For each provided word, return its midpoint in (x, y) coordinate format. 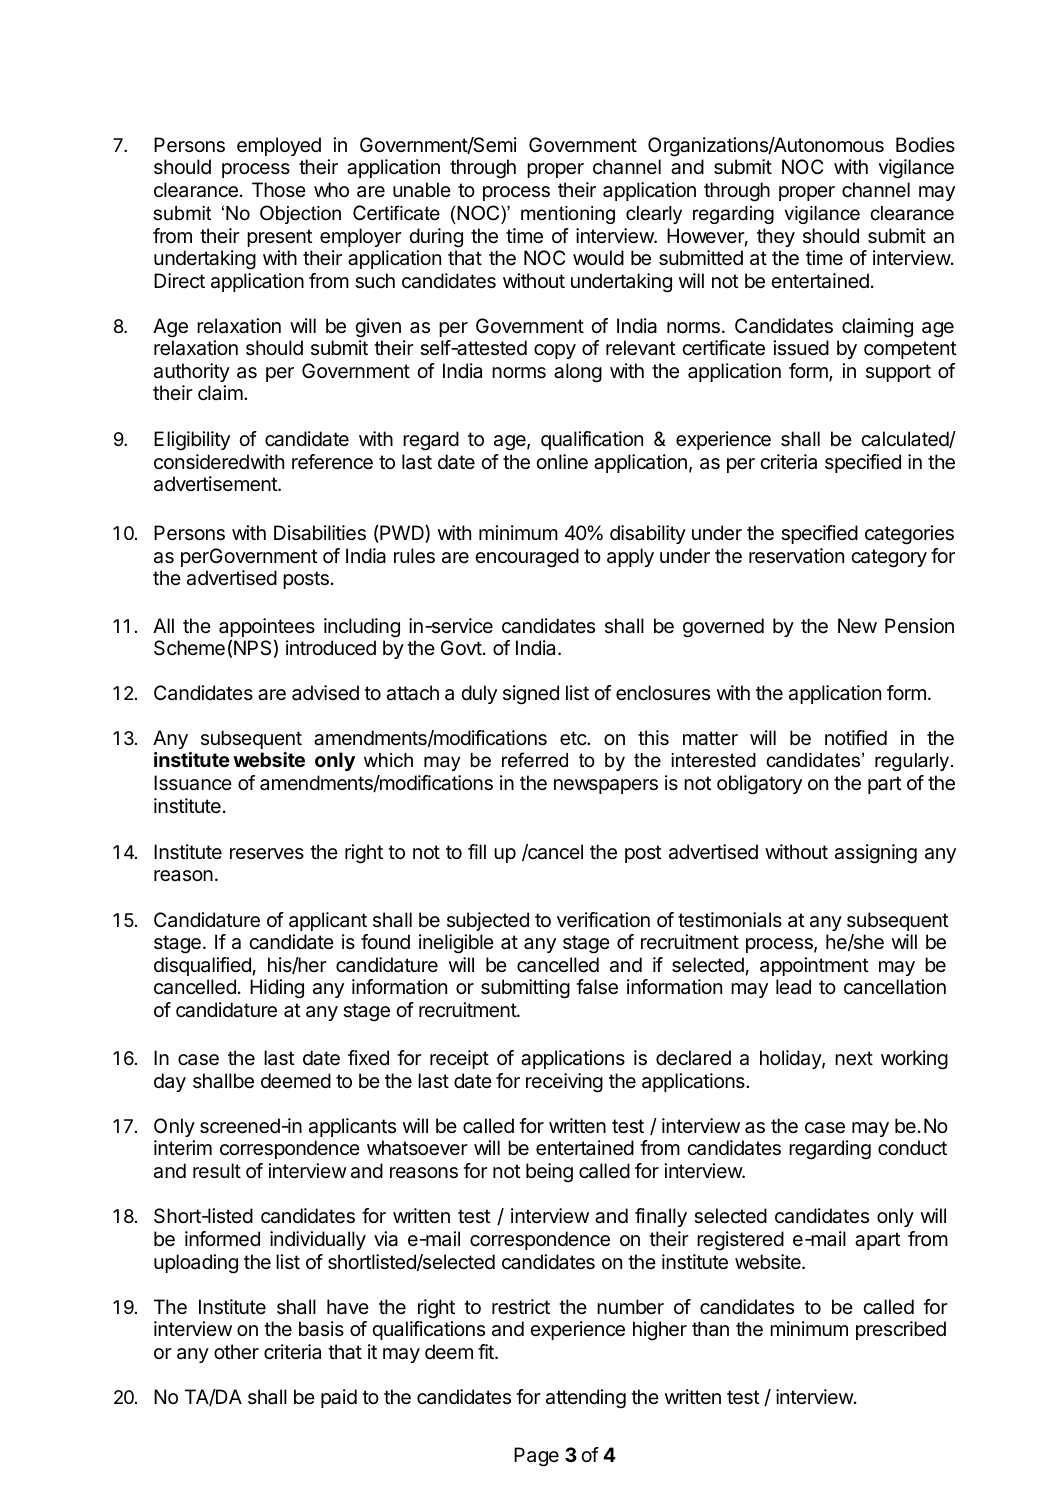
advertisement (216, 484)
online (562, 462)
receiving (564, 1083)
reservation (796, 556)
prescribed (901, 1330)
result (217, 1171)
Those (279, 189)
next (854, 1058)
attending (586, 1399)
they (776, 237)
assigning (876, 854)
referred (535, 760)
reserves (267, 854)
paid (339, 1398)
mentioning (568, 215)
